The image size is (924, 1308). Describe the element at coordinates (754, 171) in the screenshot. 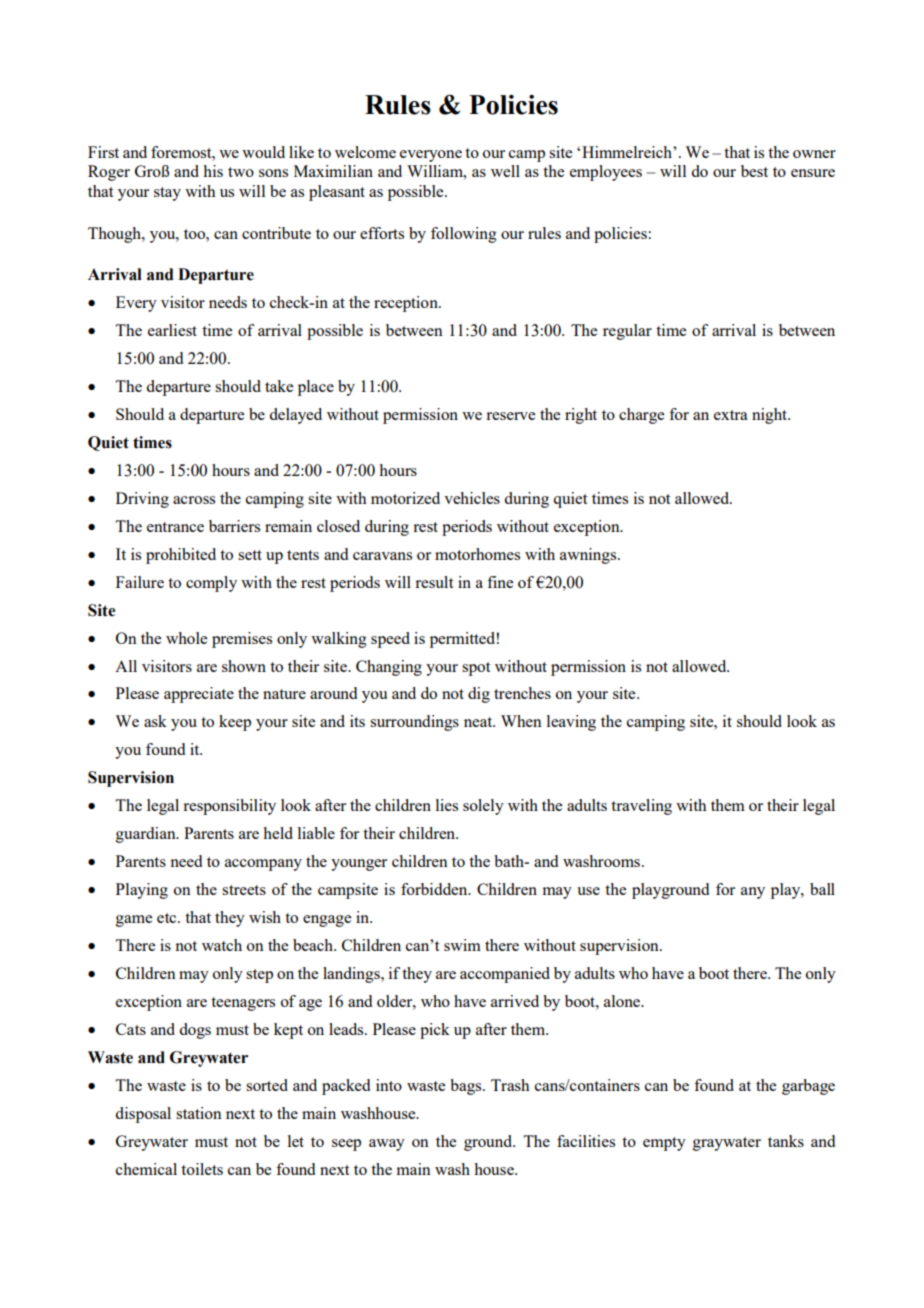

I see `best` at that location.
